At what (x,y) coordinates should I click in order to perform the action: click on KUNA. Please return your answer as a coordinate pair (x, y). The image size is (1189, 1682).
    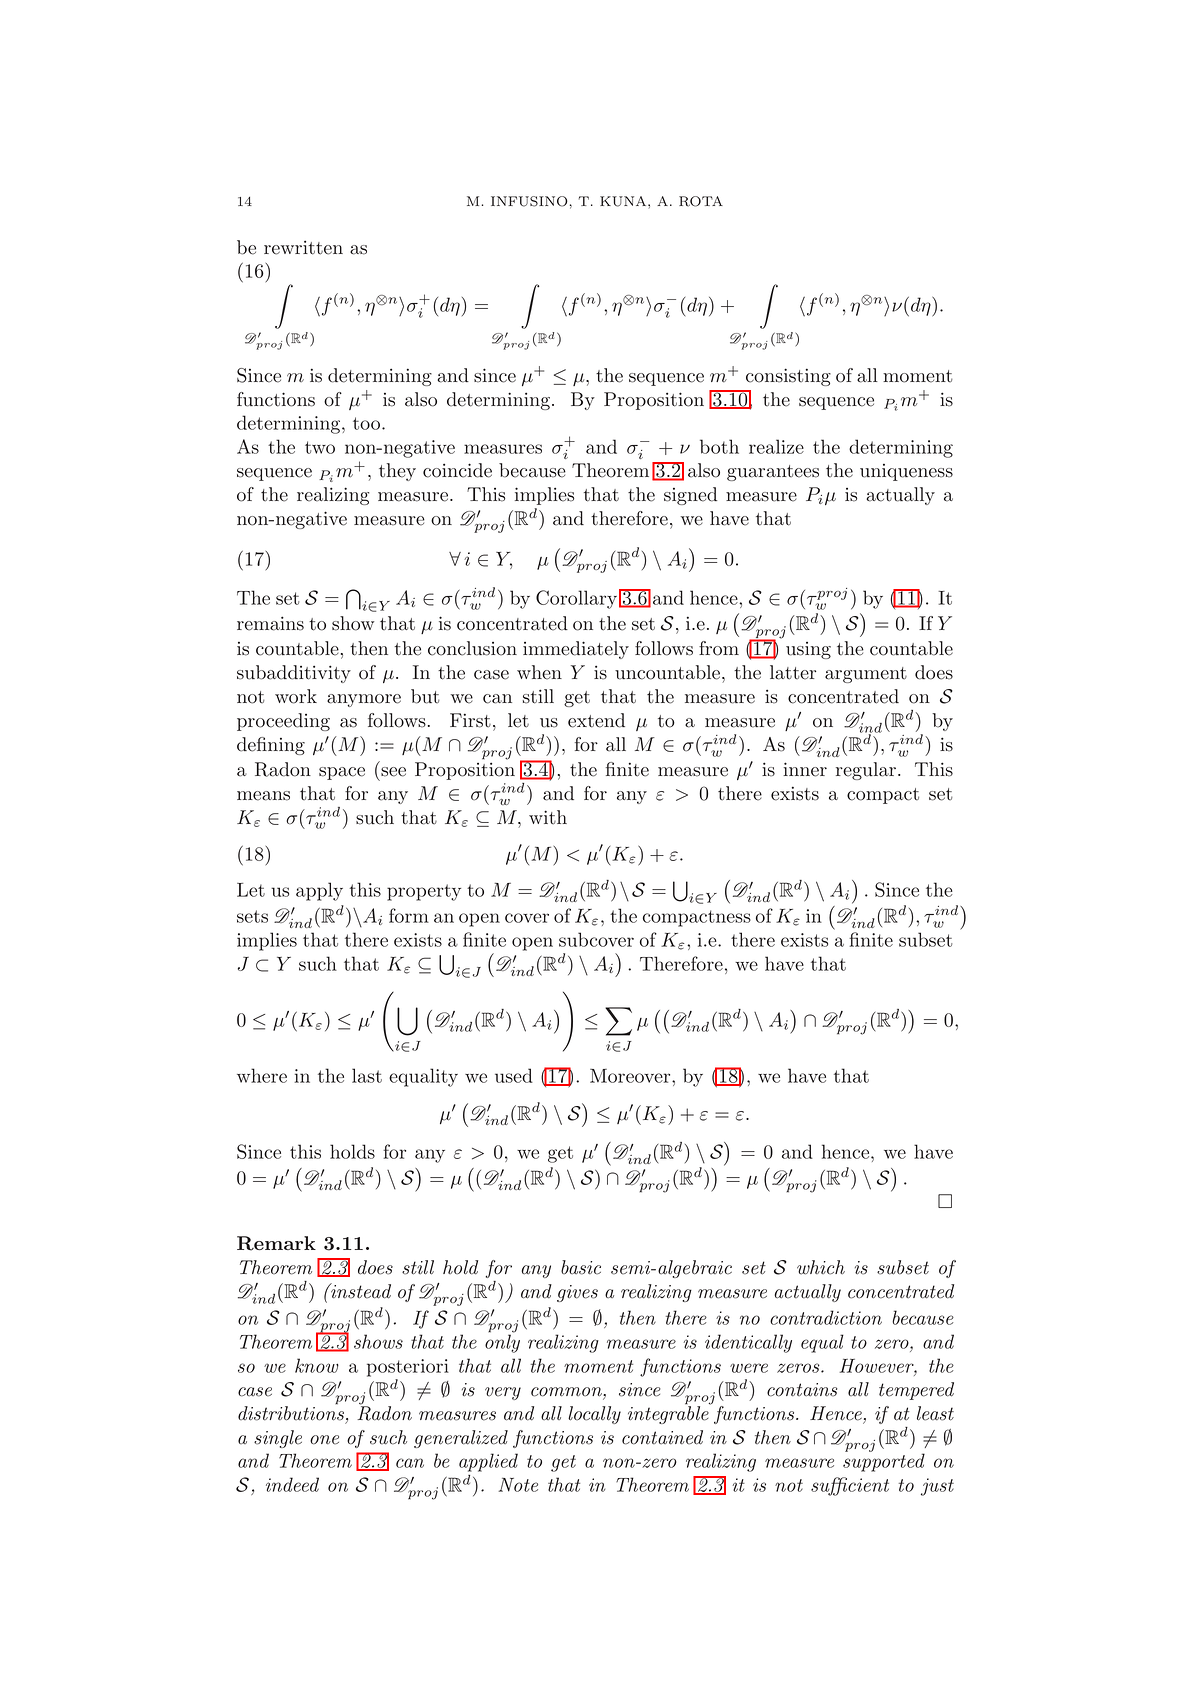
    Looking at the image, I should click on (624, 201).
